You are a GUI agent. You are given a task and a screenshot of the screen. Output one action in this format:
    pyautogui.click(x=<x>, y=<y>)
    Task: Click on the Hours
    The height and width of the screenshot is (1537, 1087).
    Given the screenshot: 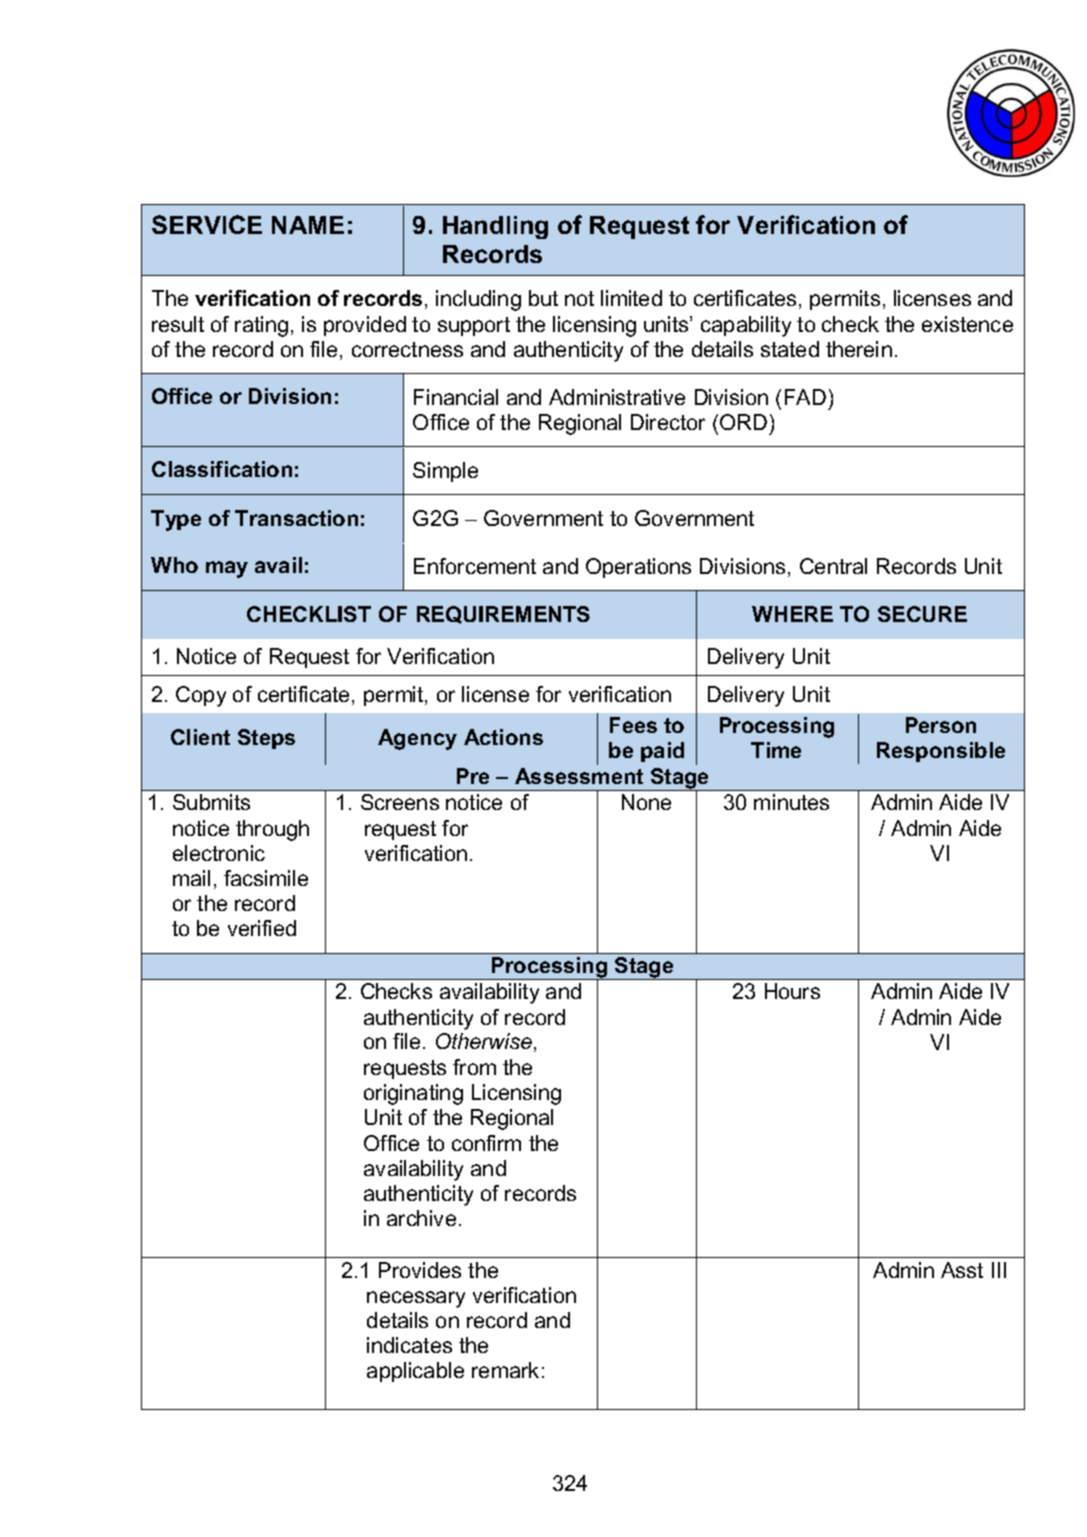 What is the action you would take?
    pyautogui.click(x=792, y=991)
